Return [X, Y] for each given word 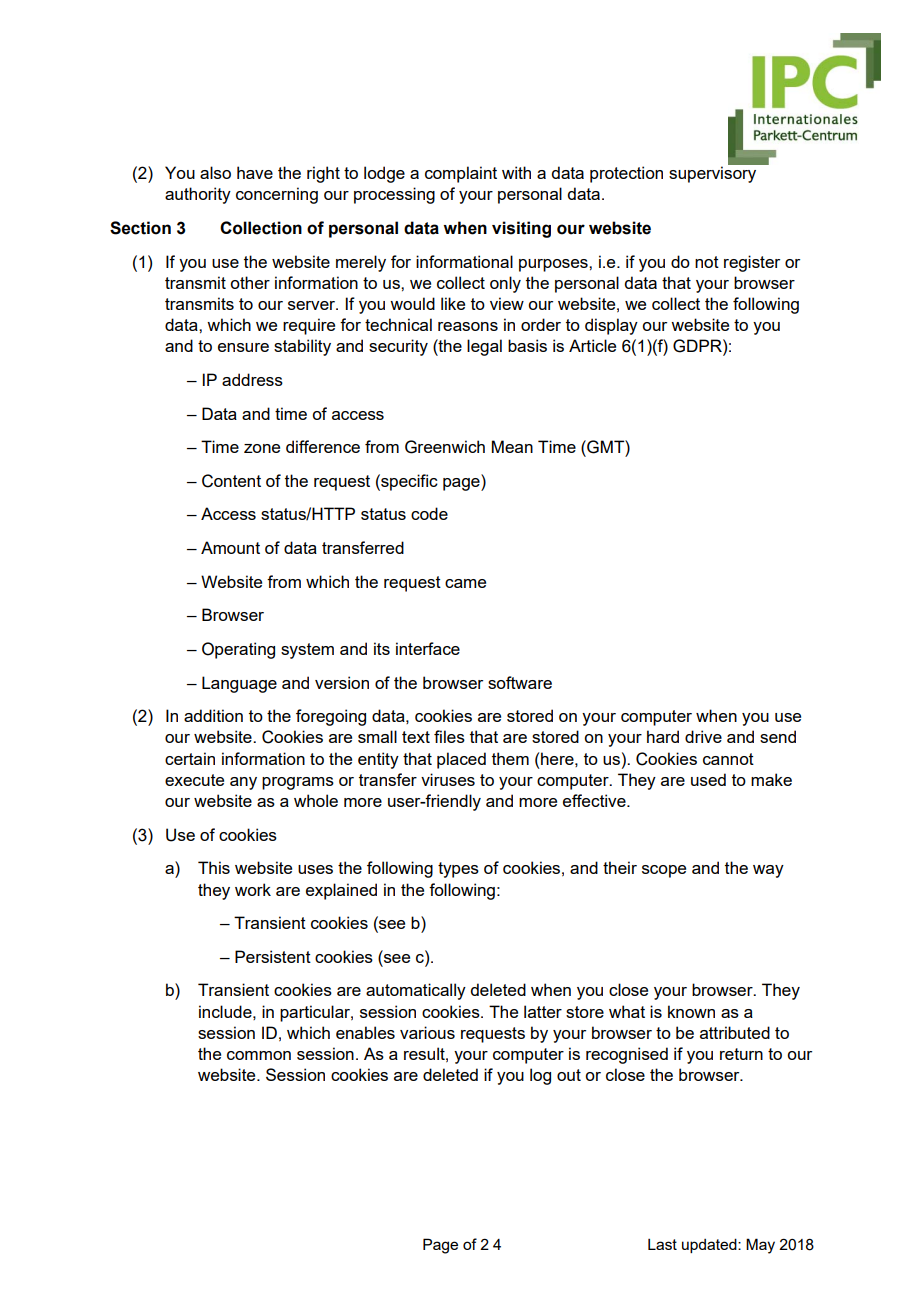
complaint [461, 174]
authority [198, 195]
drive [703, 736]
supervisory [714, 173]
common [259, 1055]
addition [213, 715]
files [449, 736]
